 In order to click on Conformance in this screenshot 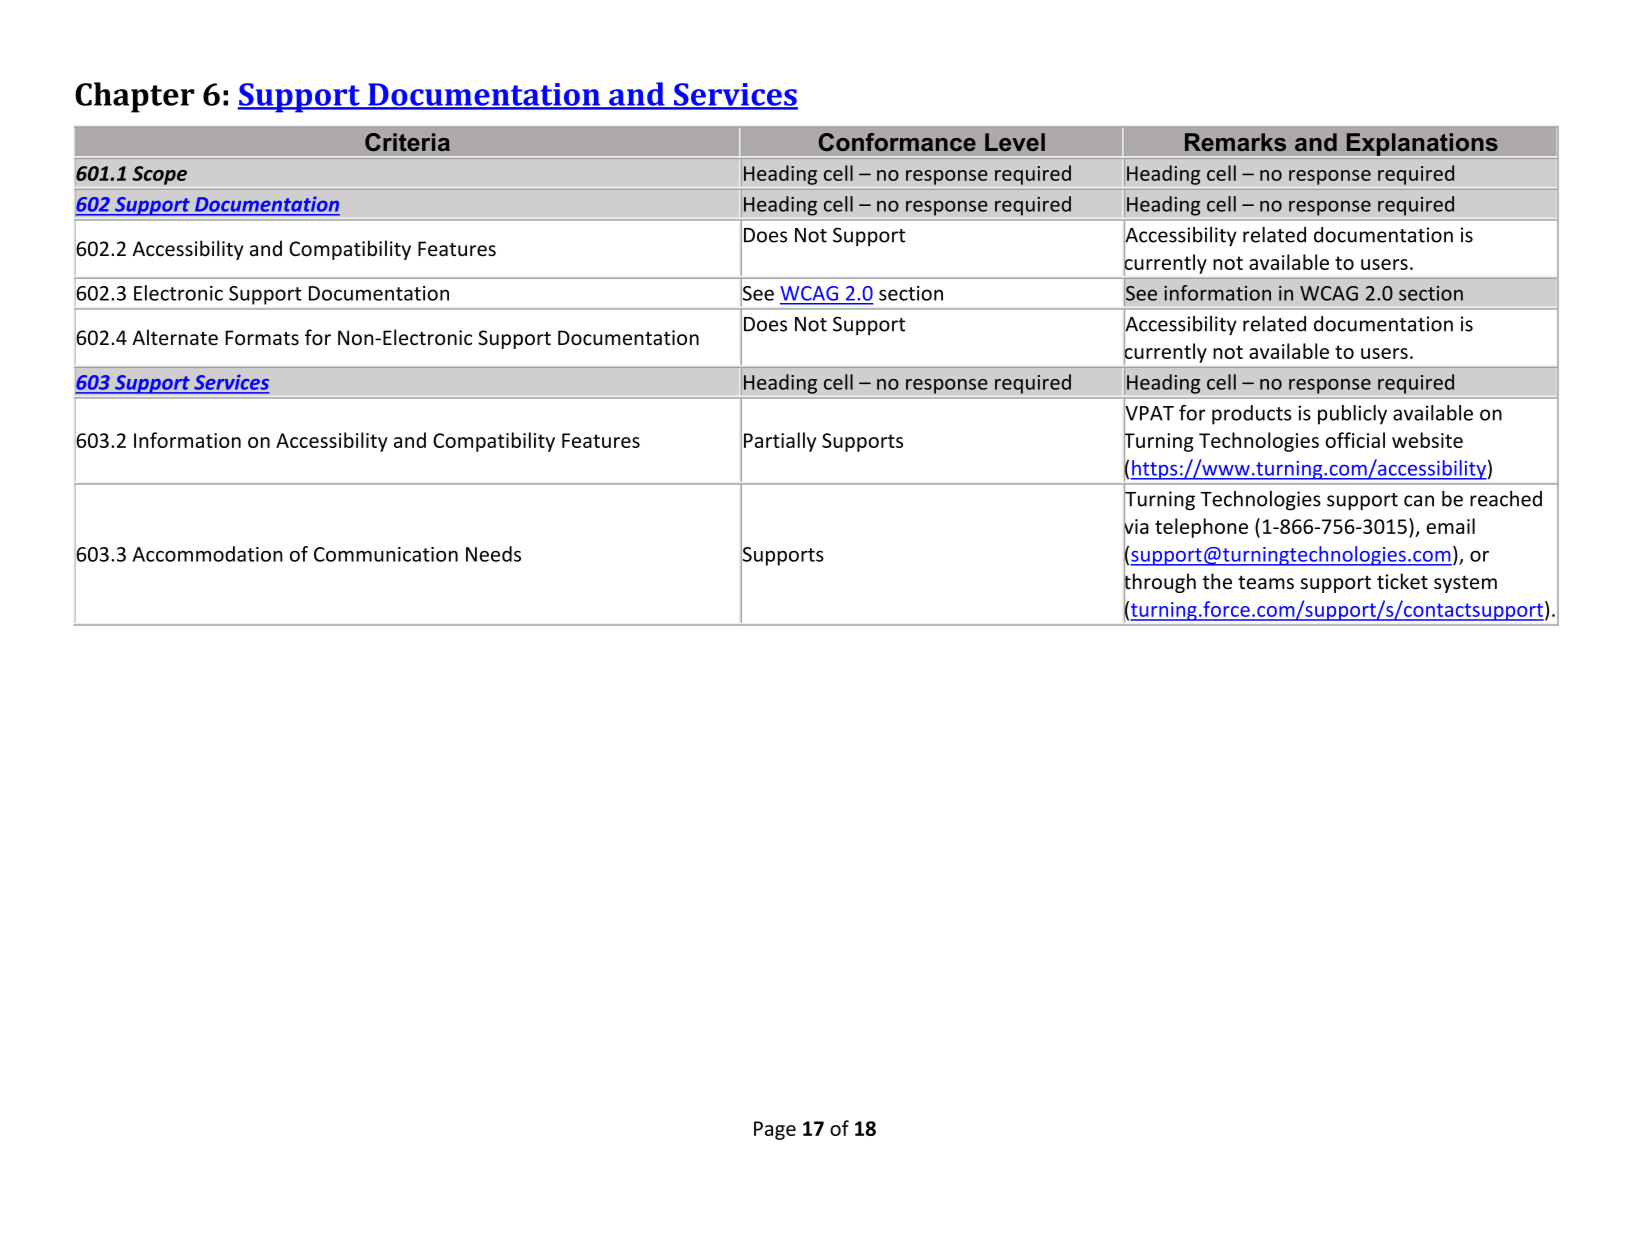, I will do `click(897, 142)`.
